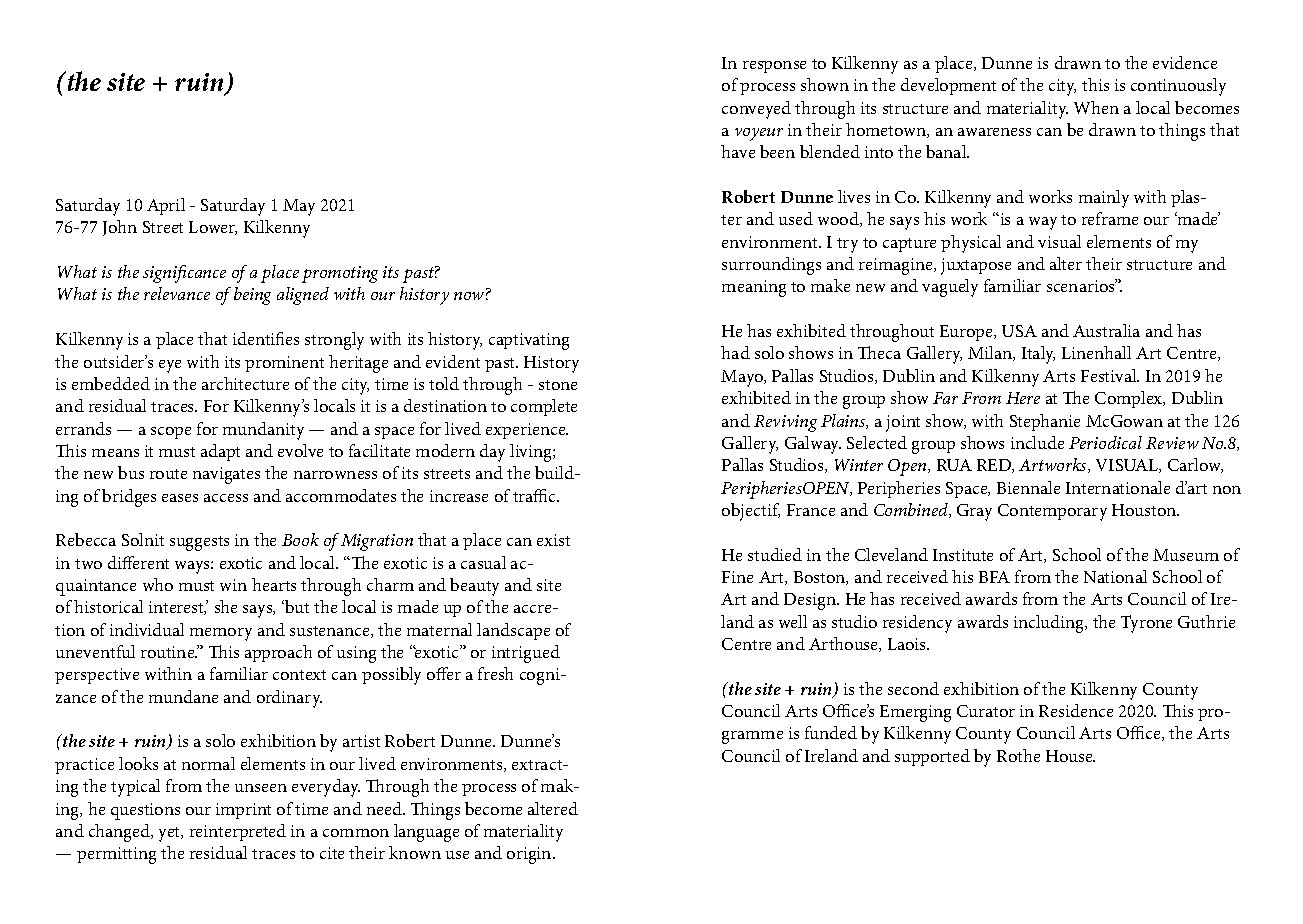  I want to click on memory, so click(221, 634).
